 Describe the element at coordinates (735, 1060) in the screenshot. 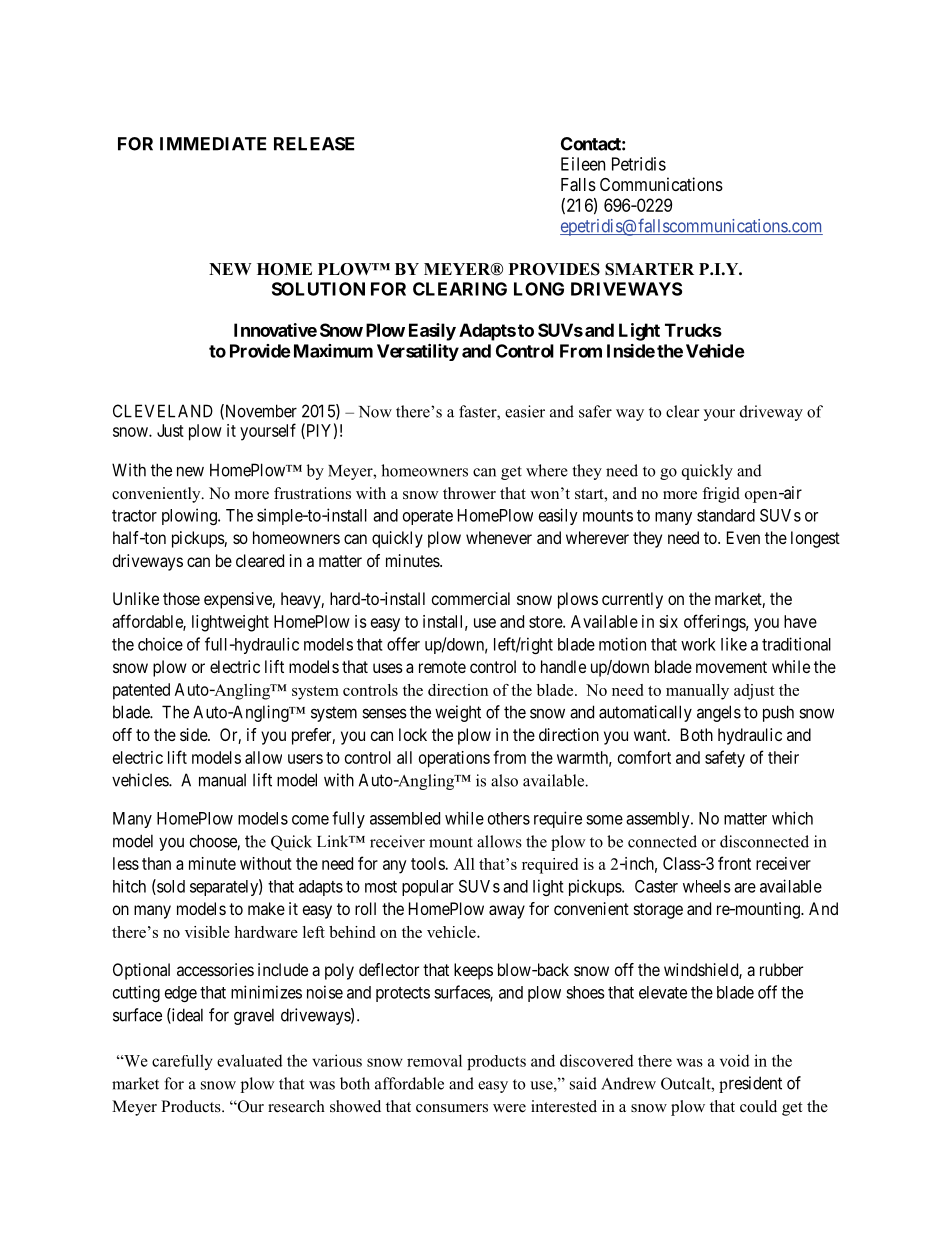

I see `void` at that location.
